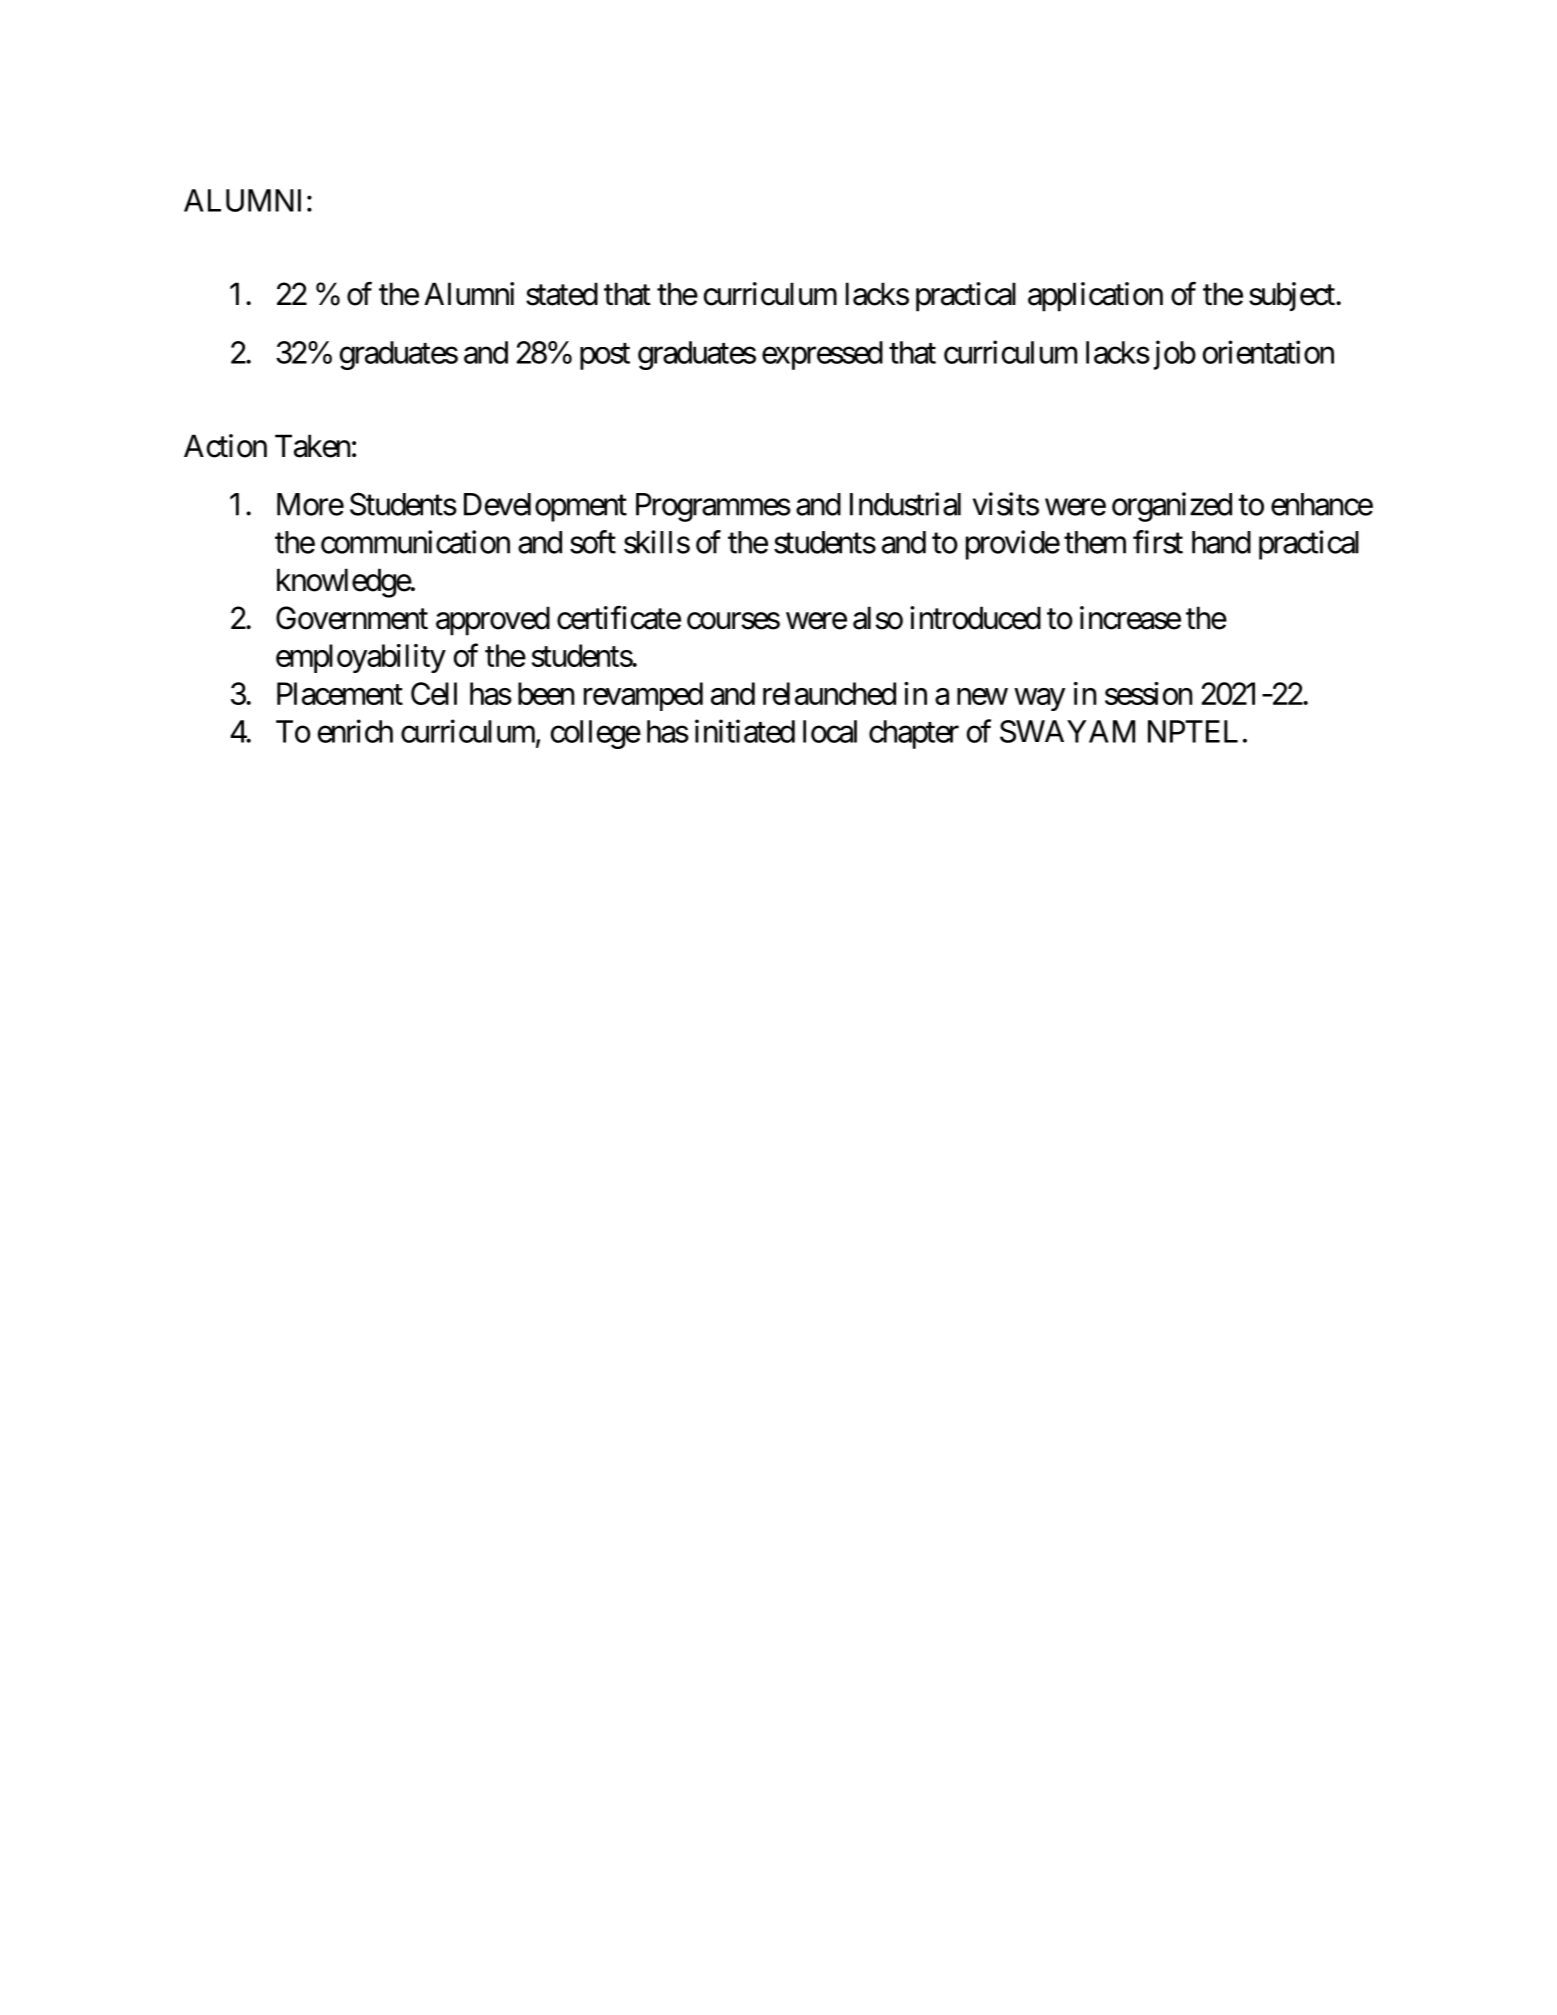 The image size is (1557, 2015). What do you see at coordinates (355, 731) in the image?
I see `enrich` at bounding box center [355, 731].
